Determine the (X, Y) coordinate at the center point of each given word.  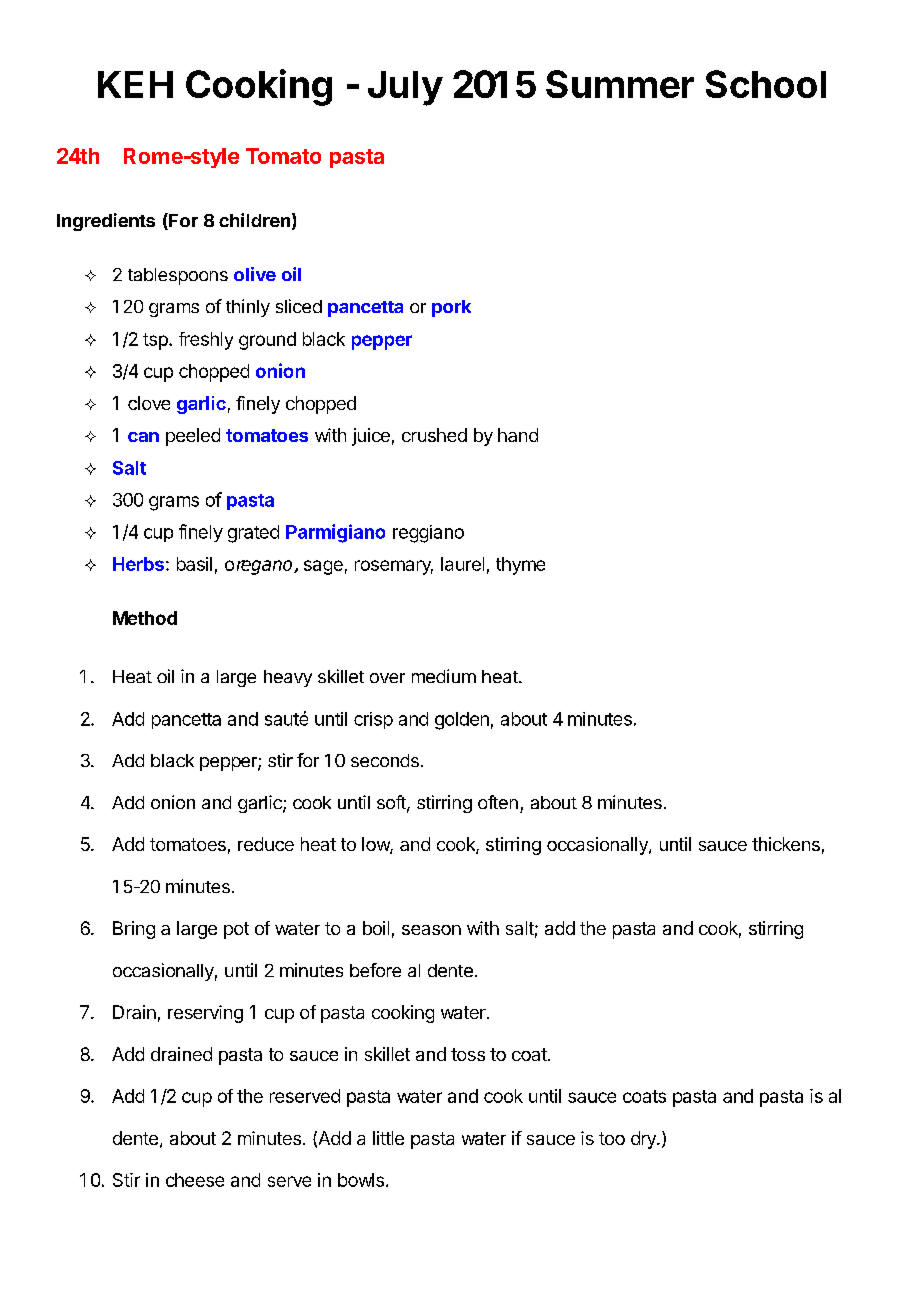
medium (444, 676)
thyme (520, 566)
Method (145, 618)
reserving (205, 1014)
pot (236, 930)
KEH (135, 84)
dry (644, 1140)
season (431, 930)
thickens (786, 844)
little (388, 1138)
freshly (206, 341)
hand (518, 435)
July (405, 88)
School (766, 84)
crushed (434, 435)
